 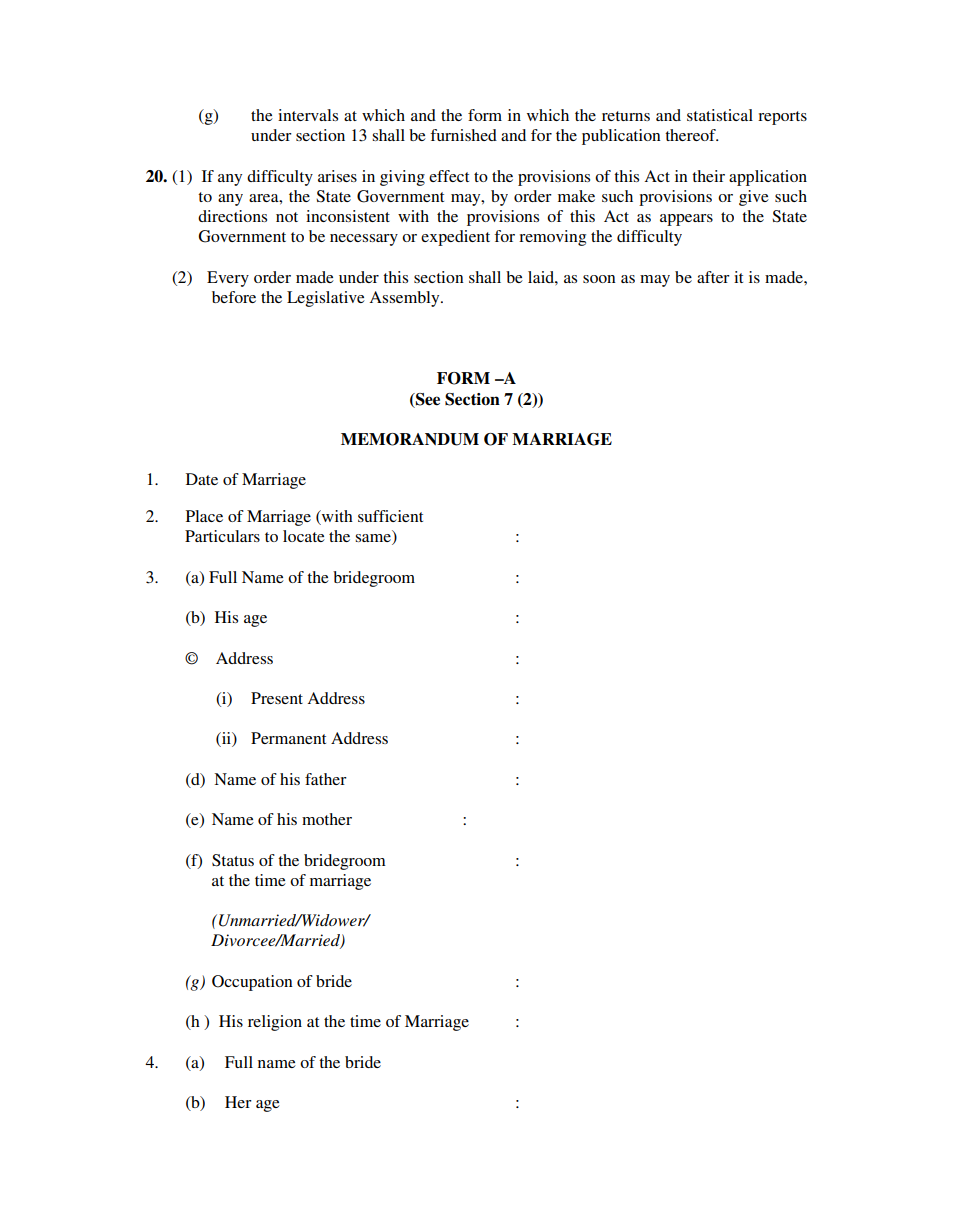 What do you see at coordinates (277, 698) in the page?
I see `Present` at bounding box center [277, 698].
